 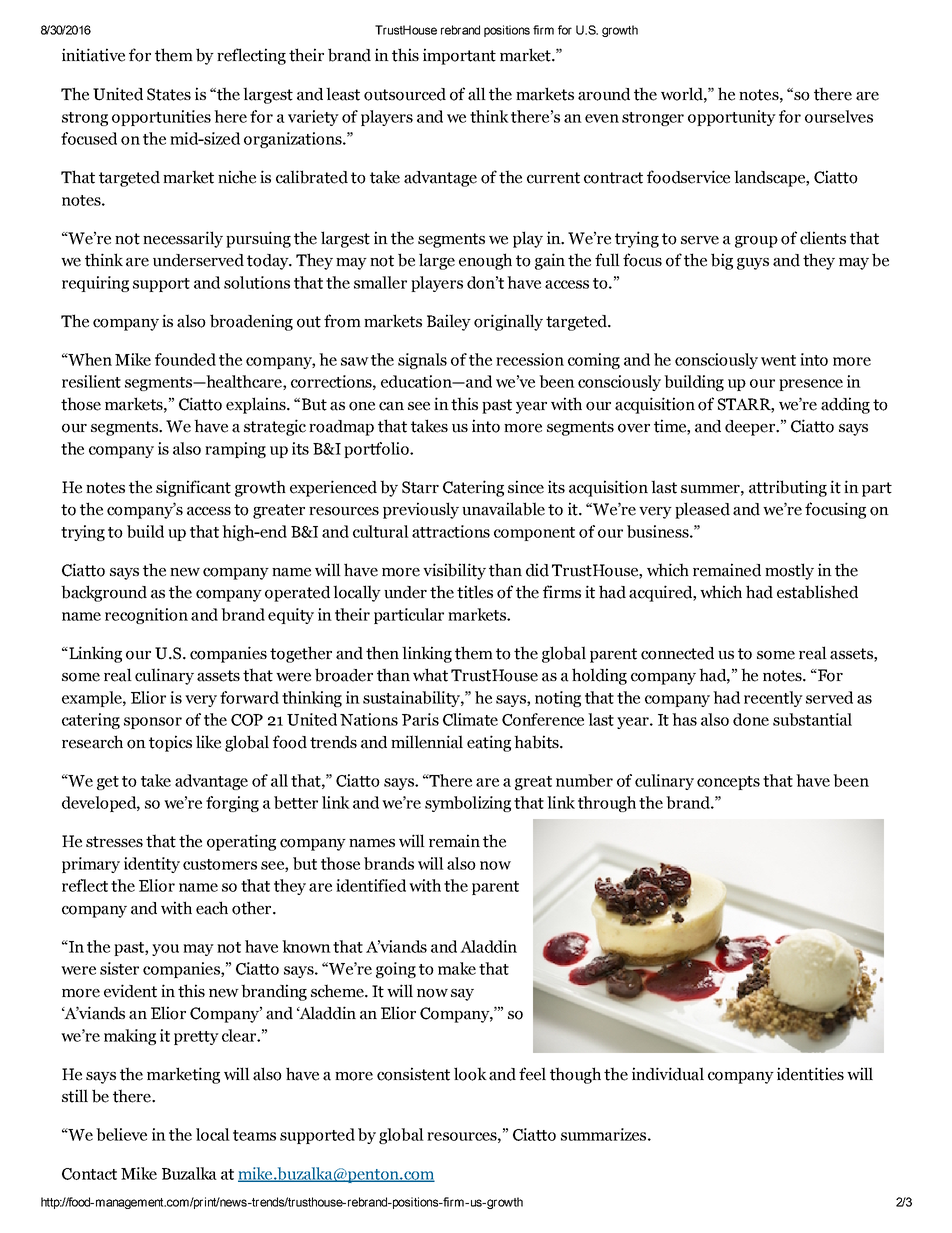 What do you see at coordinates (146, 616) in the screenshot?
I see `recognition` at bounding box center [146, 616].
